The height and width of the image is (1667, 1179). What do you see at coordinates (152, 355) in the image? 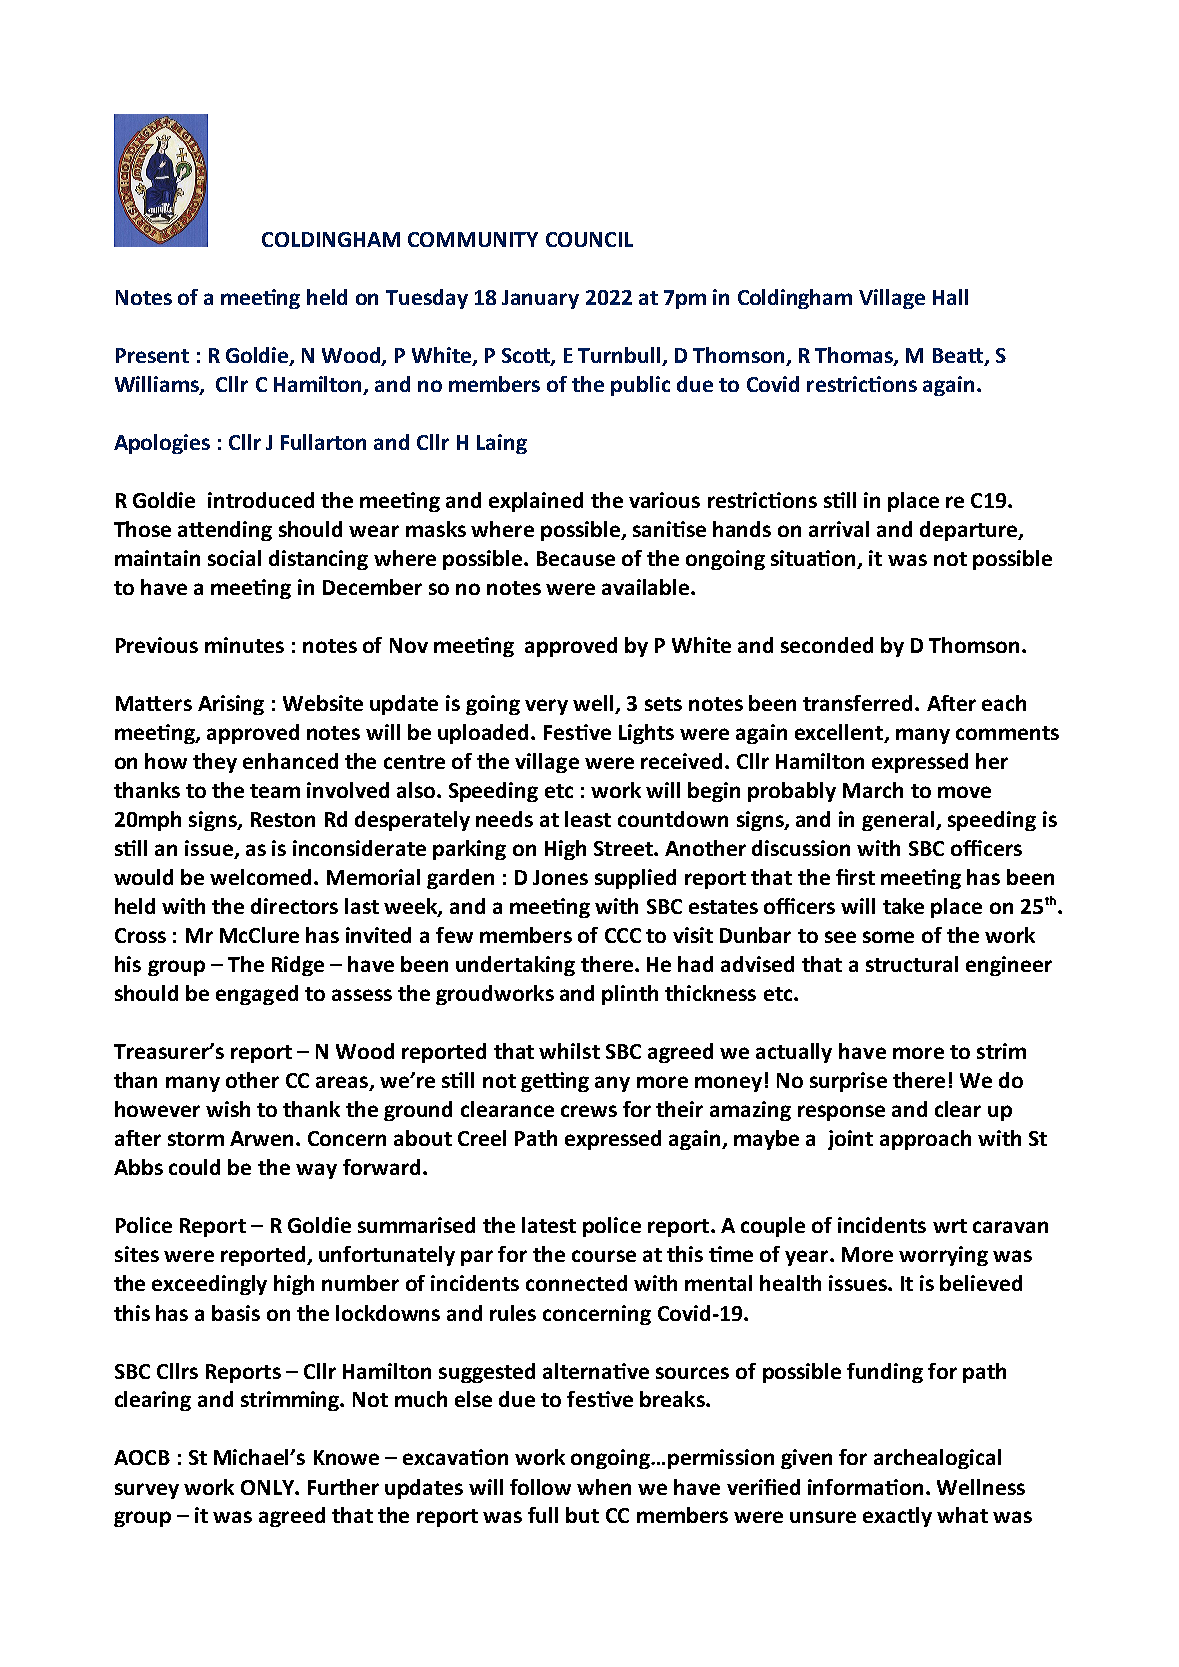
I see `Present` at bounding box center [152, 355].
